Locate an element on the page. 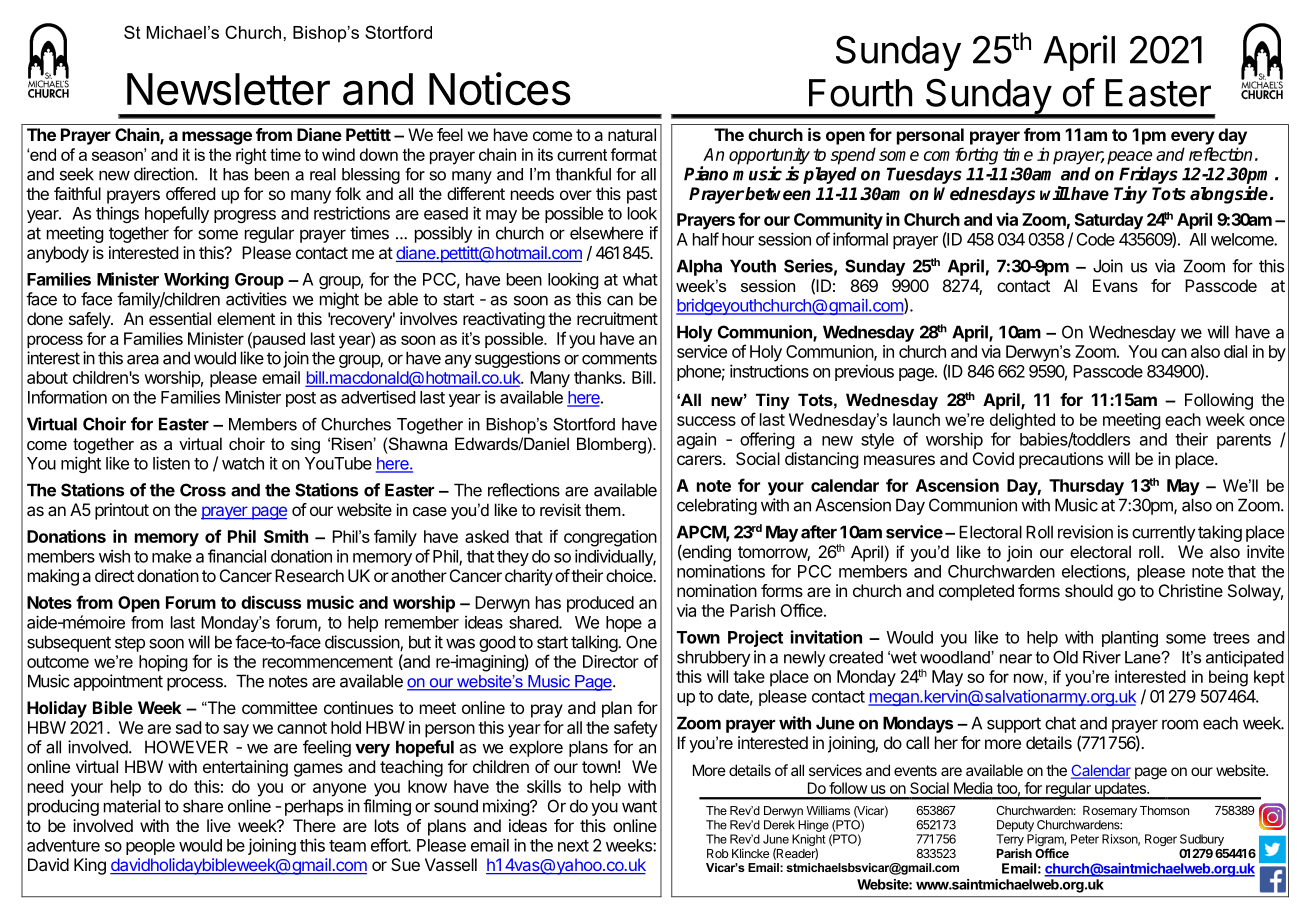 This image has width=1308, height=924. should is located at coordinates (1089, 590).
